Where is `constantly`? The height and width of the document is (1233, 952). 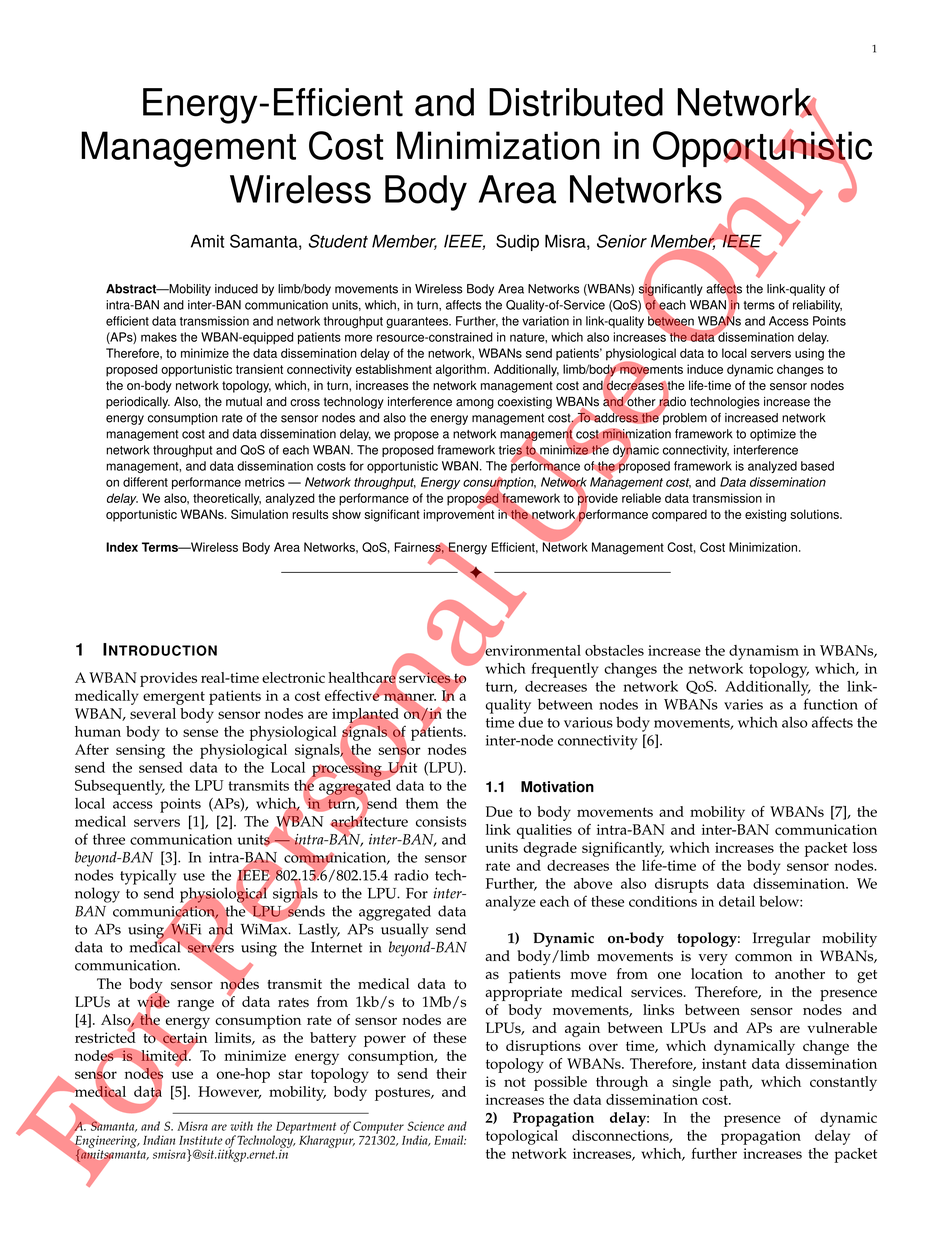 constantly is located at coordinates (843, 1083).
